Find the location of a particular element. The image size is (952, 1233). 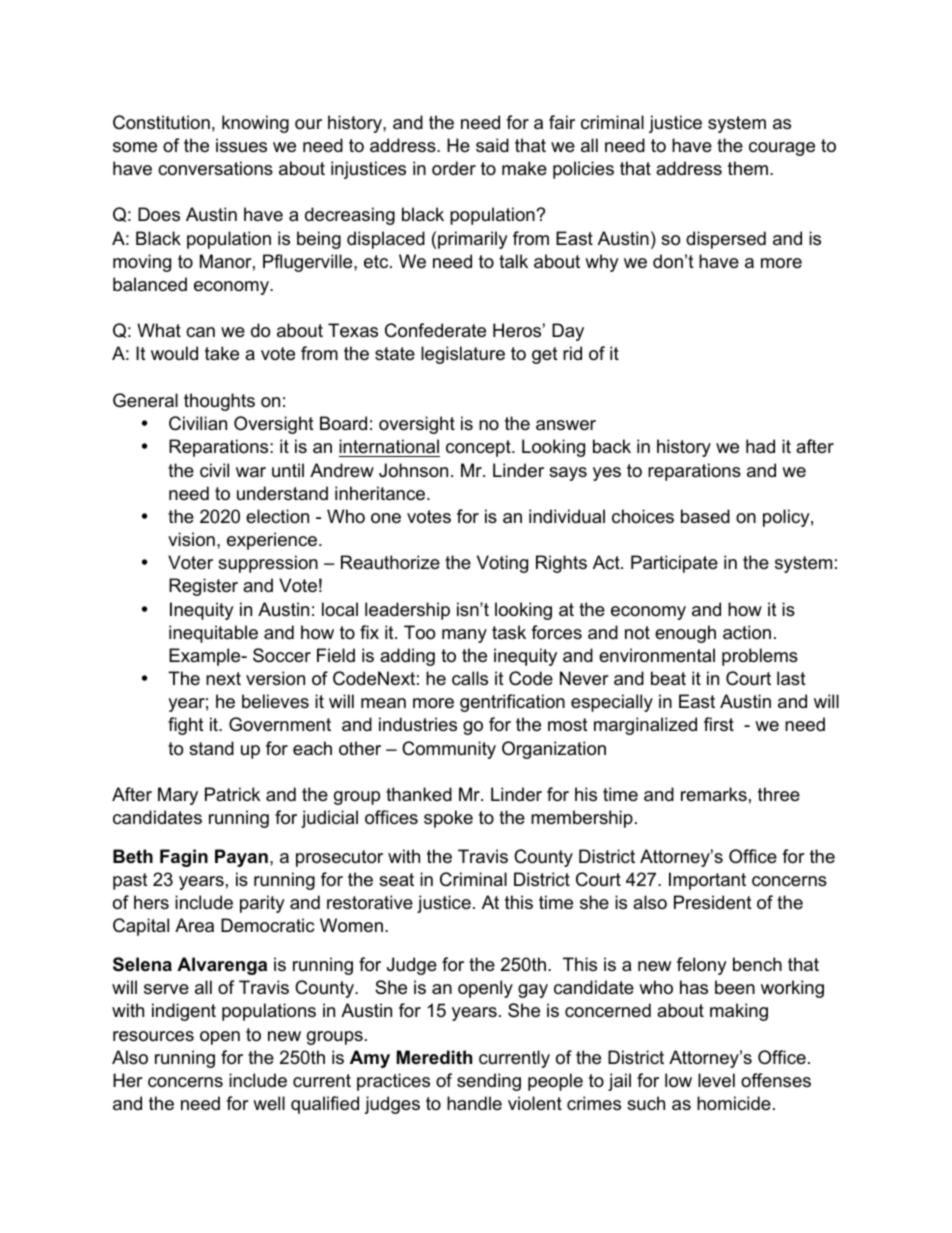

Patrick is located at coordinates (232, 794).
